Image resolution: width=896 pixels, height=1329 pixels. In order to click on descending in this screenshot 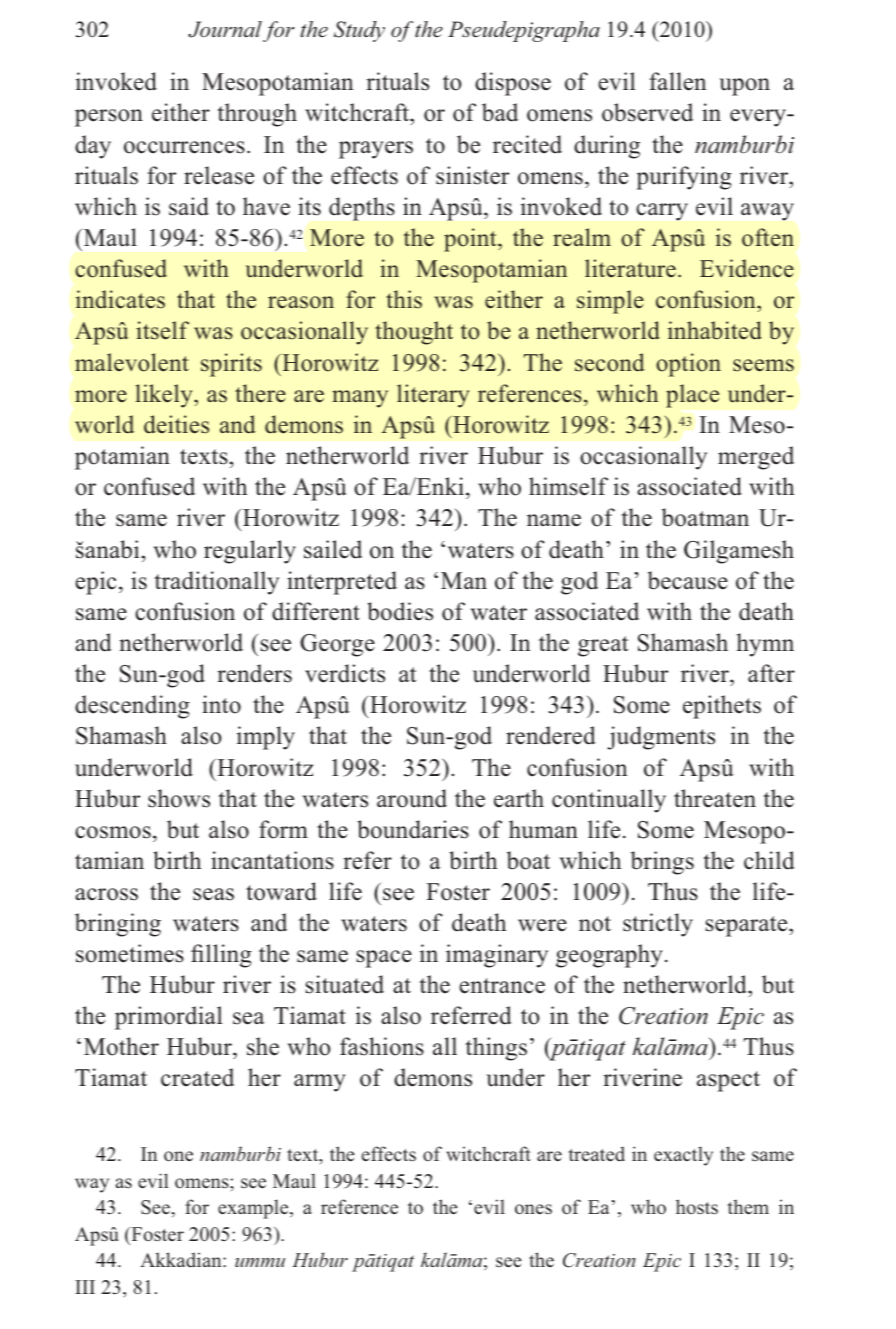, I will do `click(132, 707)`.
